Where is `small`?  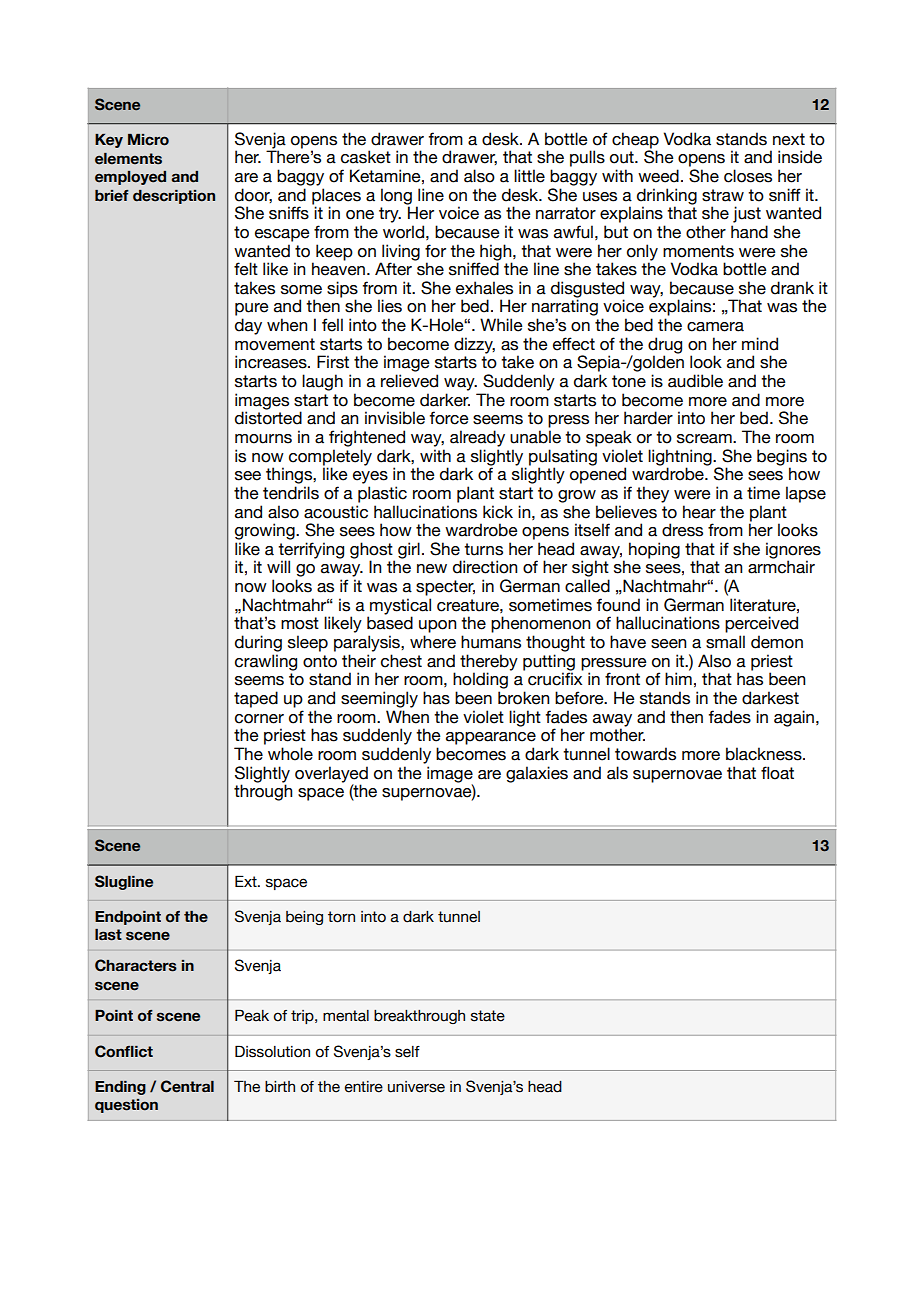 small is located at coordinates (725, 642).
